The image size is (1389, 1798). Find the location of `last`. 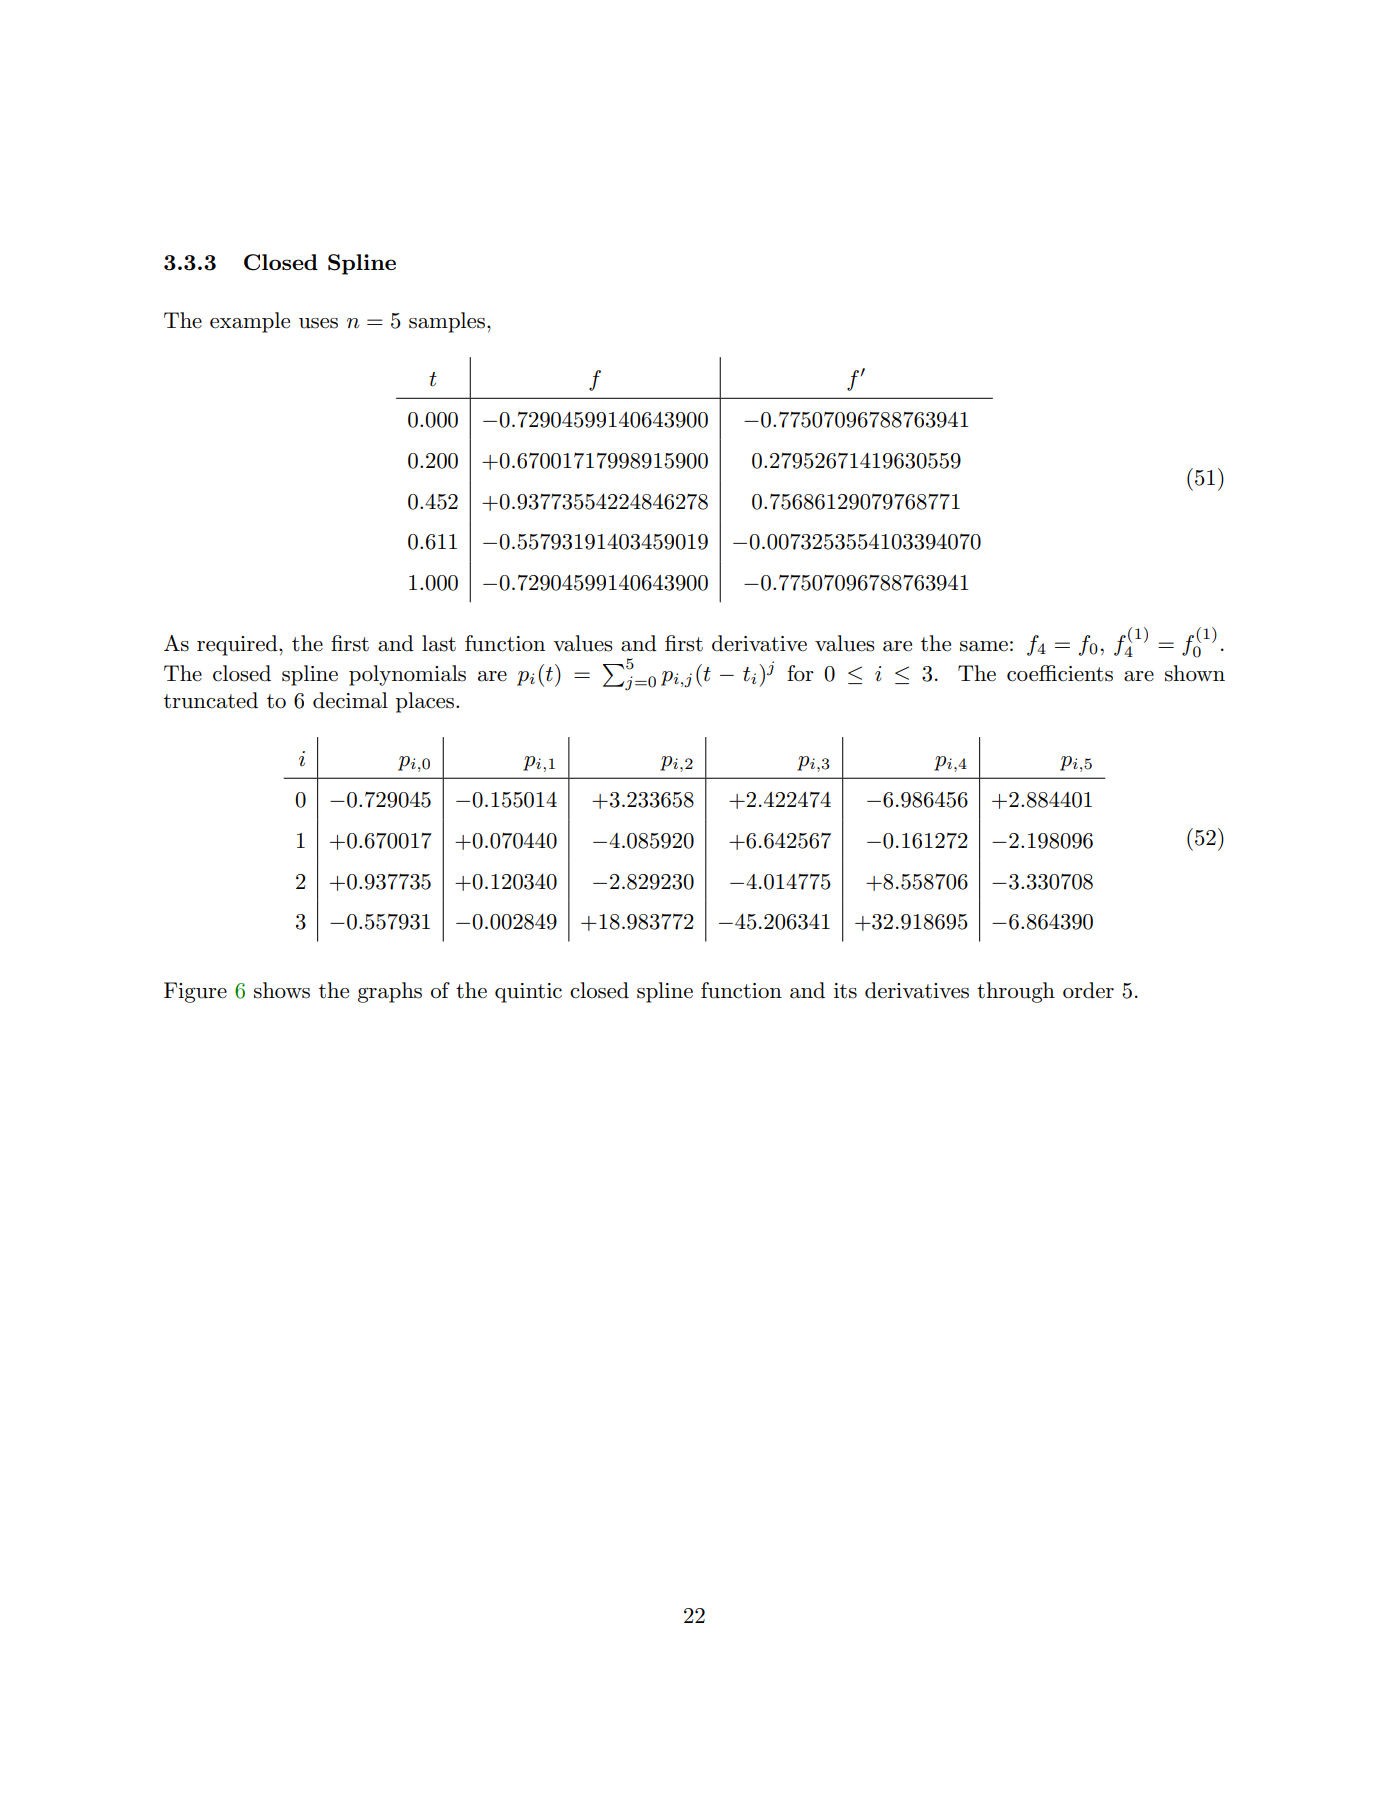

last is located at coordinates (439, 643).
